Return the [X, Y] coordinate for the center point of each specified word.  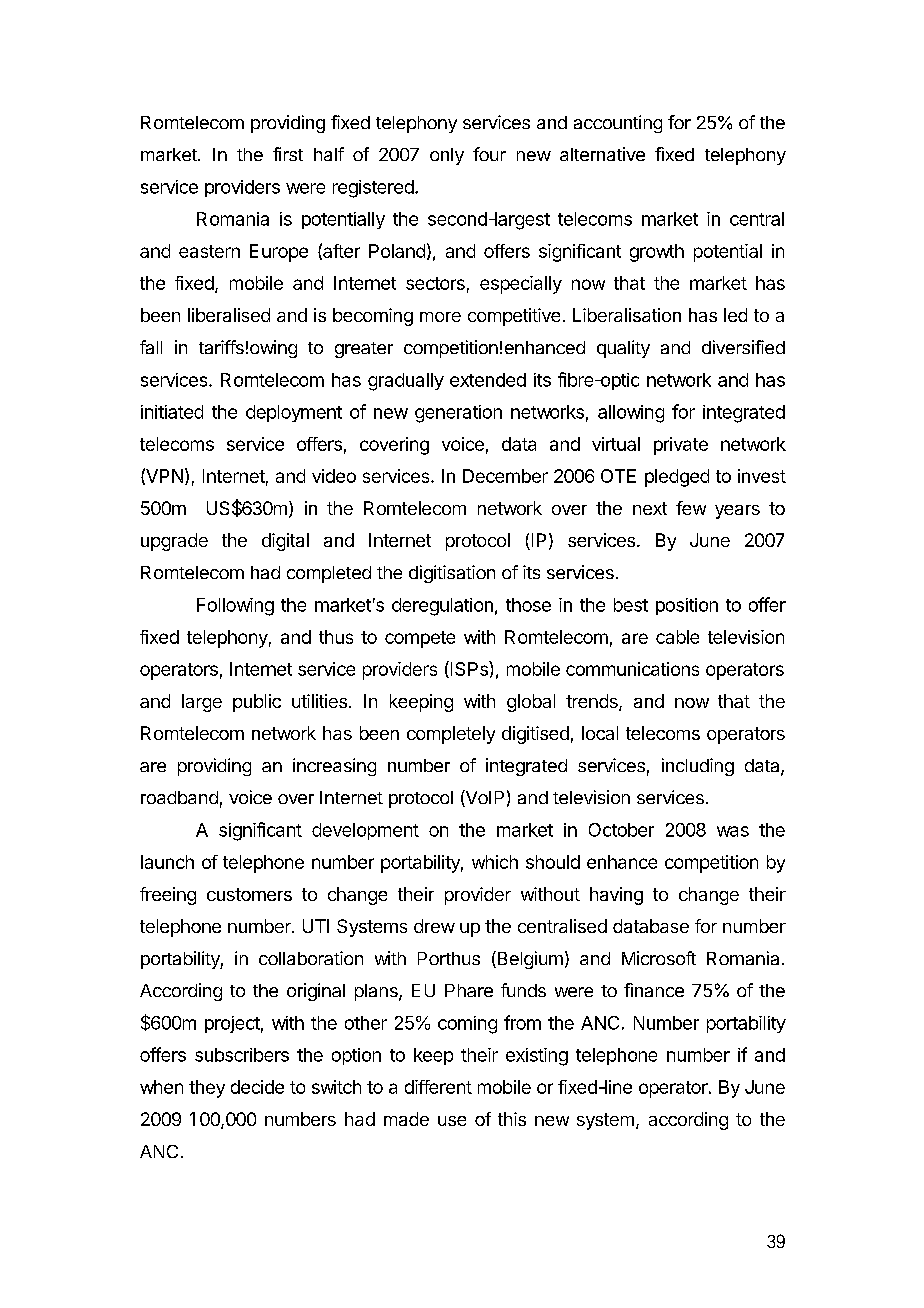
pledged [677, 478]
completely [451, 735]
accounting [618, 124]
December [505, 476]
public [257, 703]
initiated [172, 412]
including [698, 767]
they [207, 1089]
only [447, 156]
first [288, 154]
